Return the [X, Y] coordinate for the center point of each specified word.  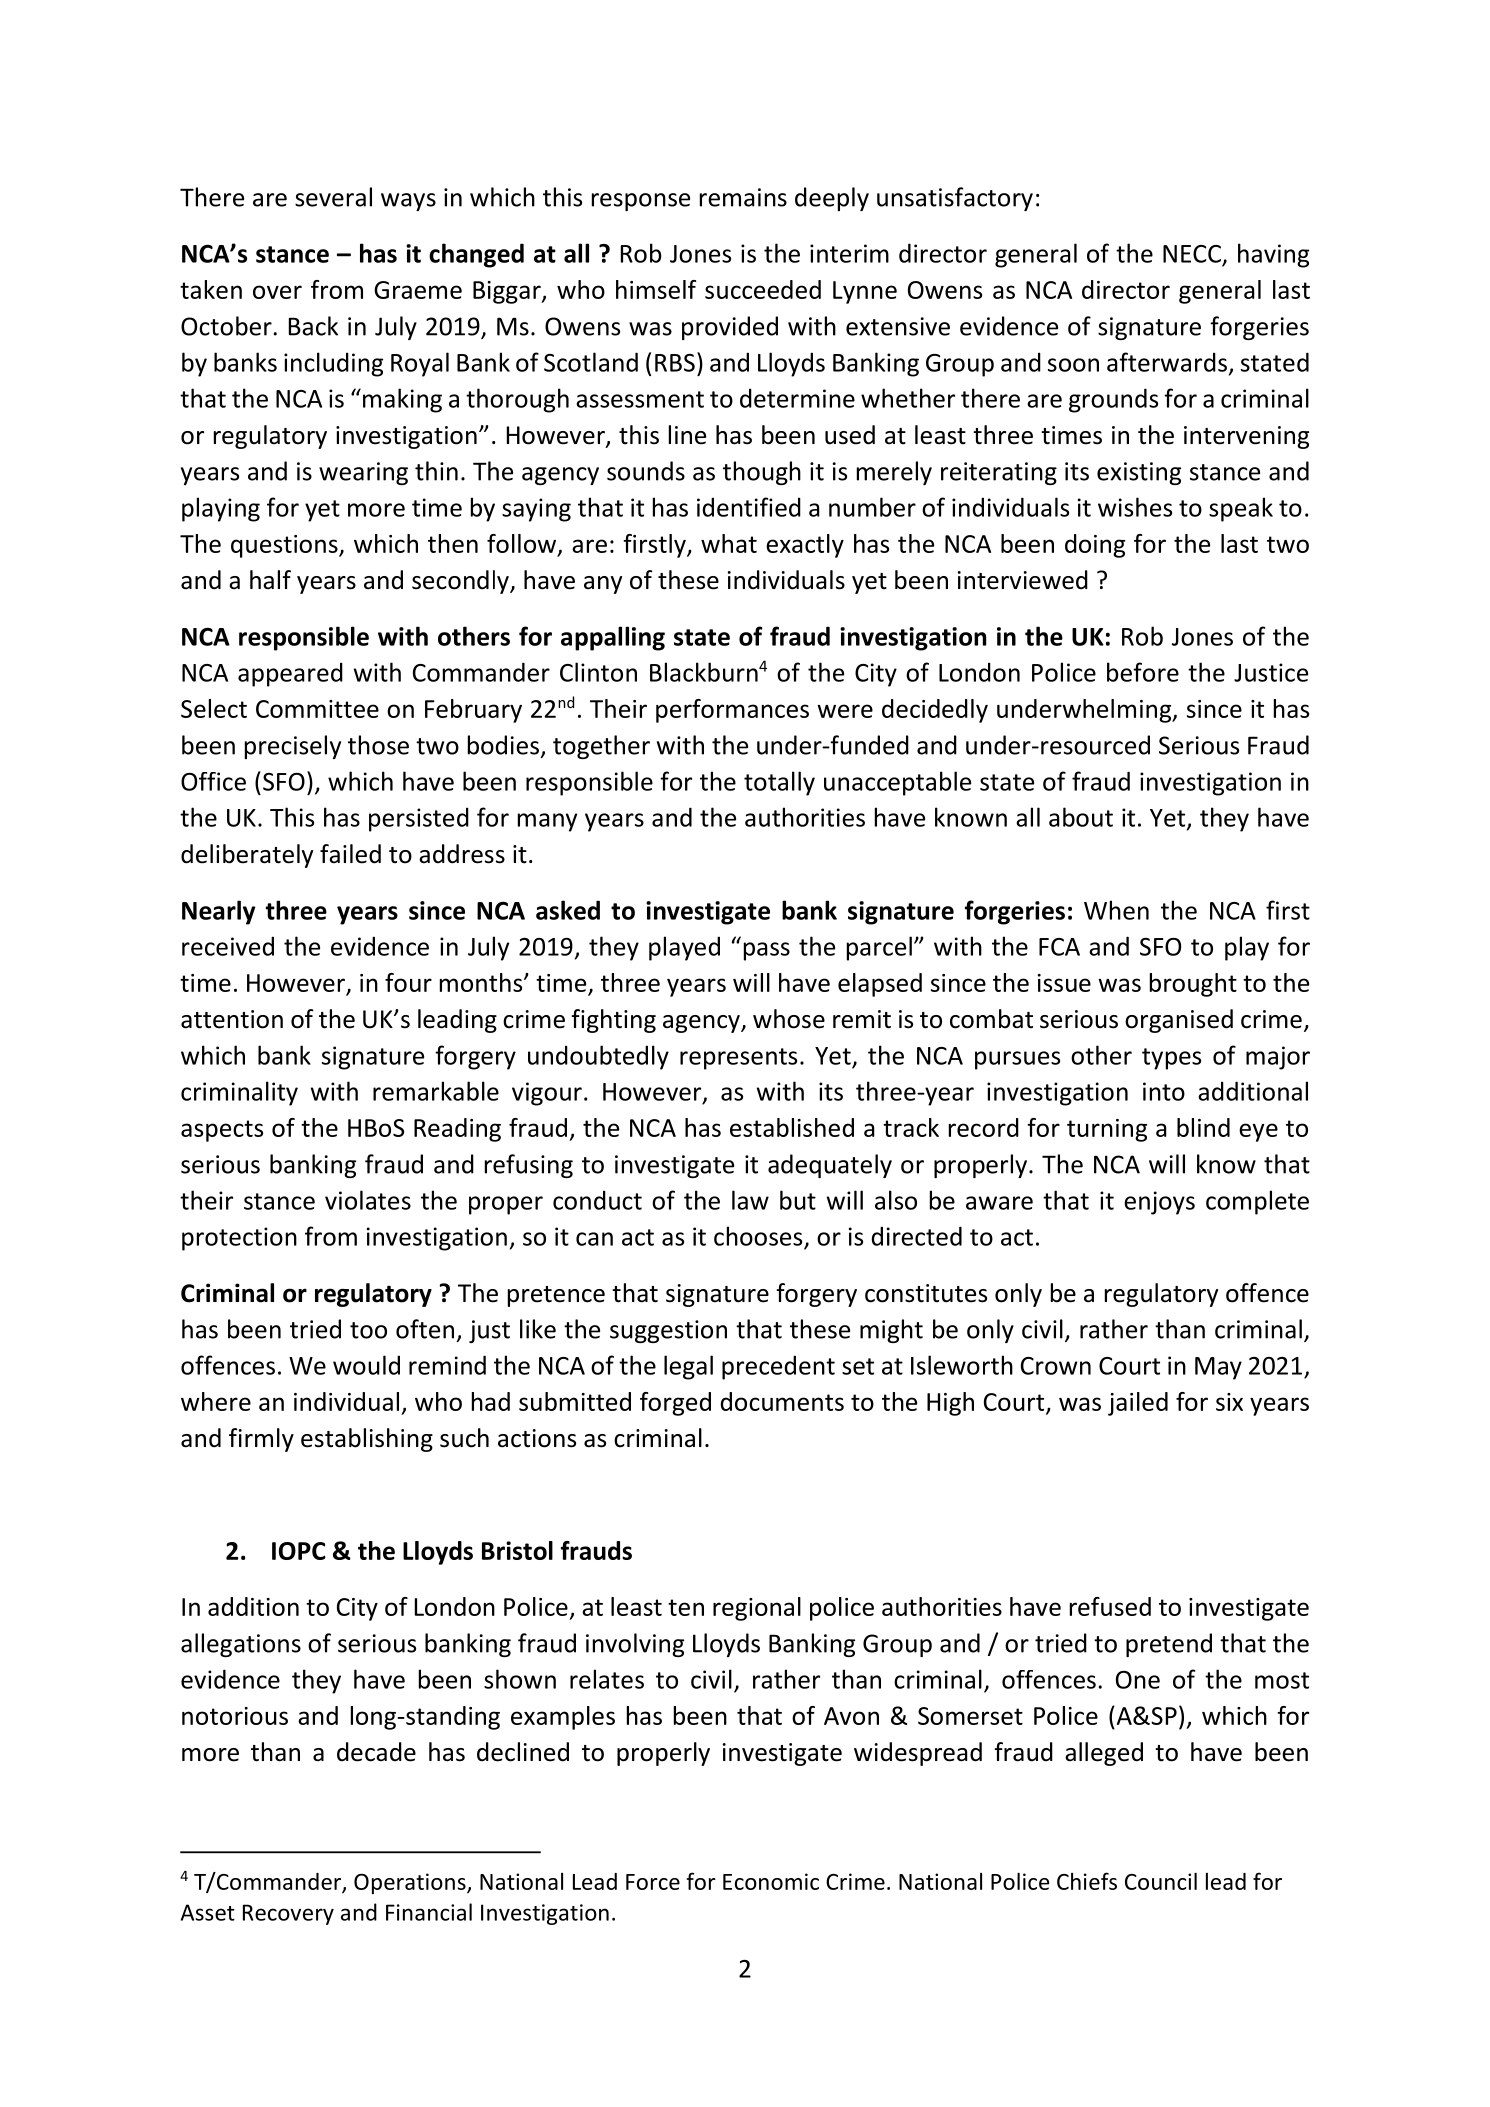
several [333, 197]
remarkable [436, 1091]
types [1171, 1059]
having [1273, 255]
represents [738, 1059]
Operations [411, 1883]
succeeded [763, 289]
